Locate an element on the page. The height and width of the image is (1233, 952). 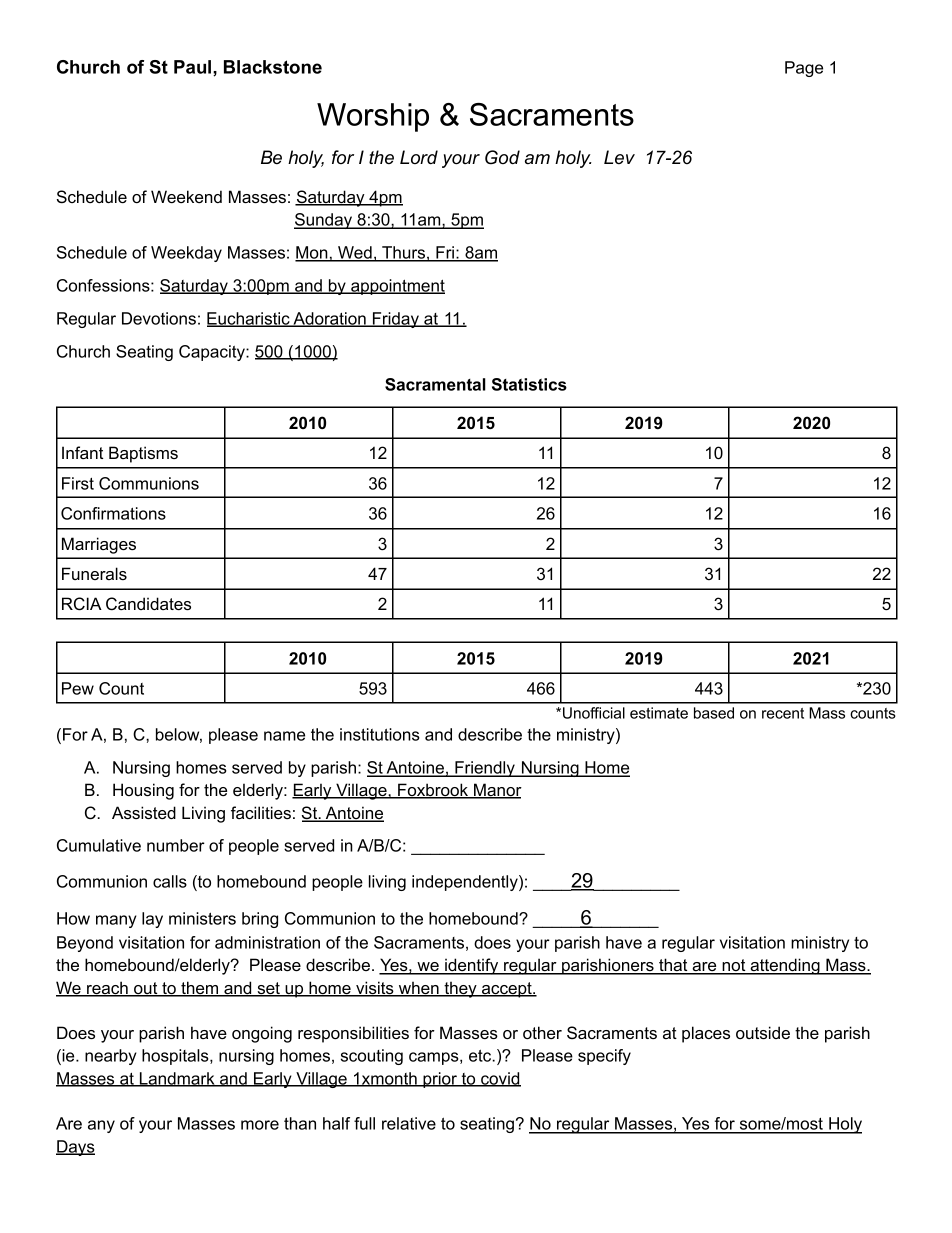
Blackstone is located at coordinates (273, 67).
